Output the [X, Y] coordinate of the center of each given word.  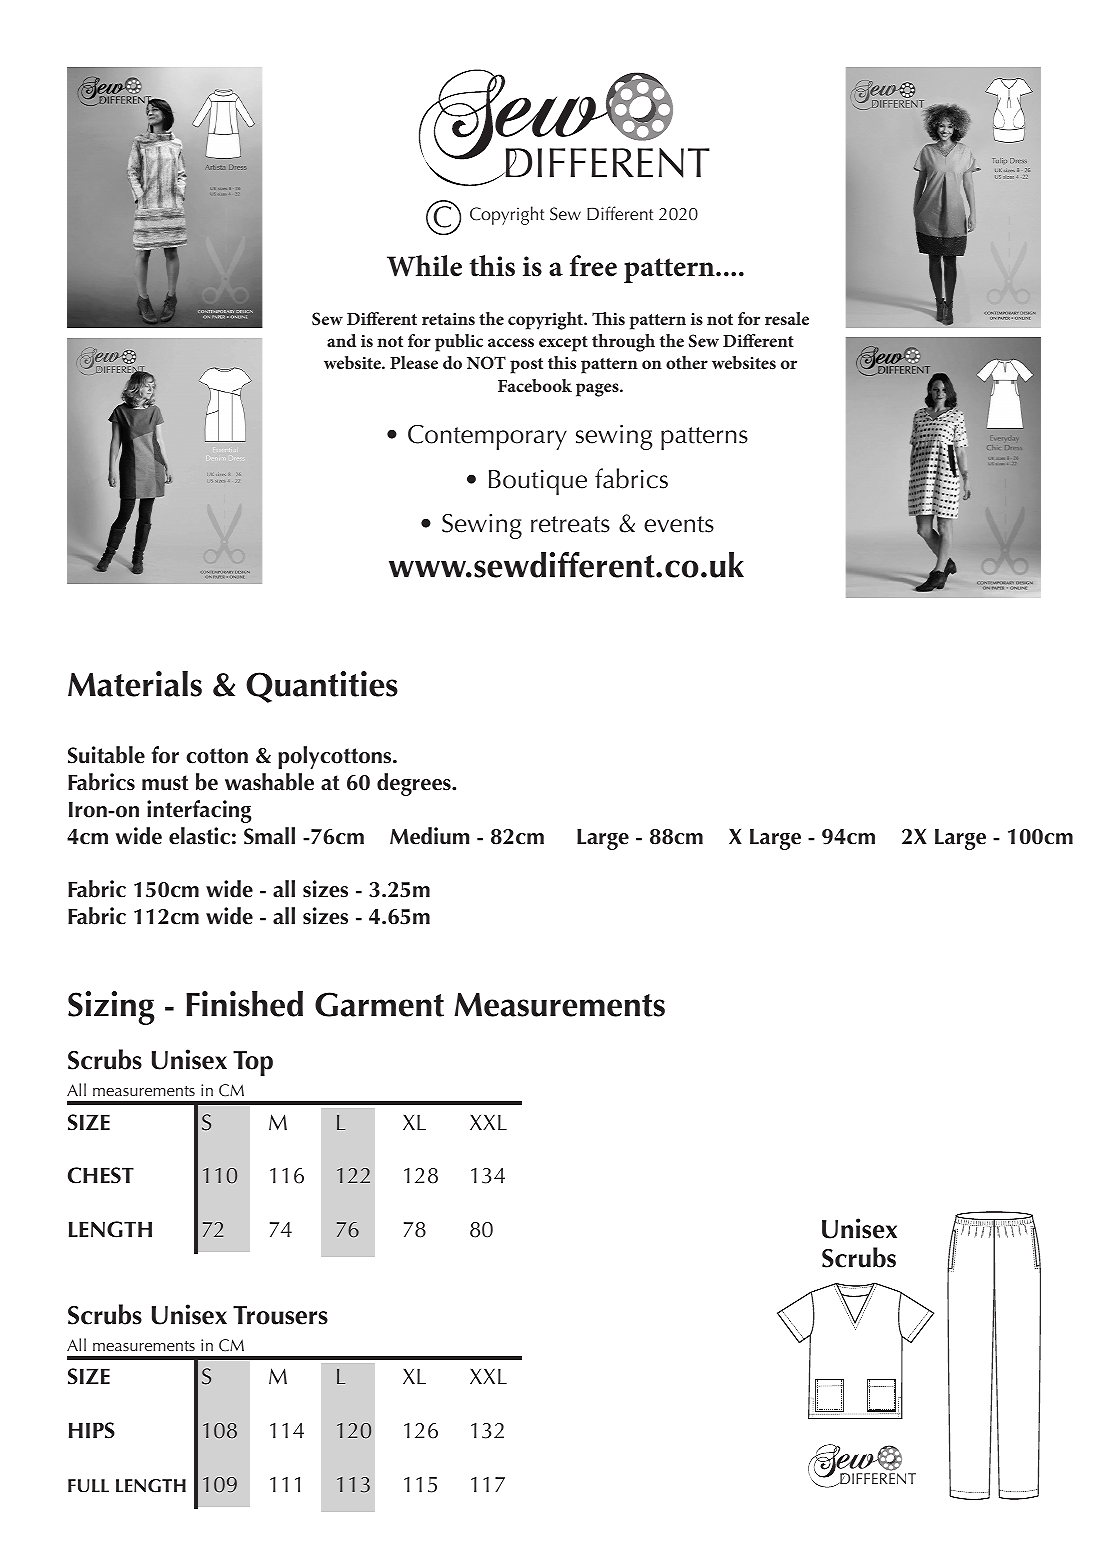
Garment [379, 1004]
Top [253, 1063]
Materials [135, 684]
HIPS [92, 1430]
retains [448, 319]
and [341, 340]
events [679, 524]
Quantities [322, 687]
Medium [429, 836]
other [687, 362]
